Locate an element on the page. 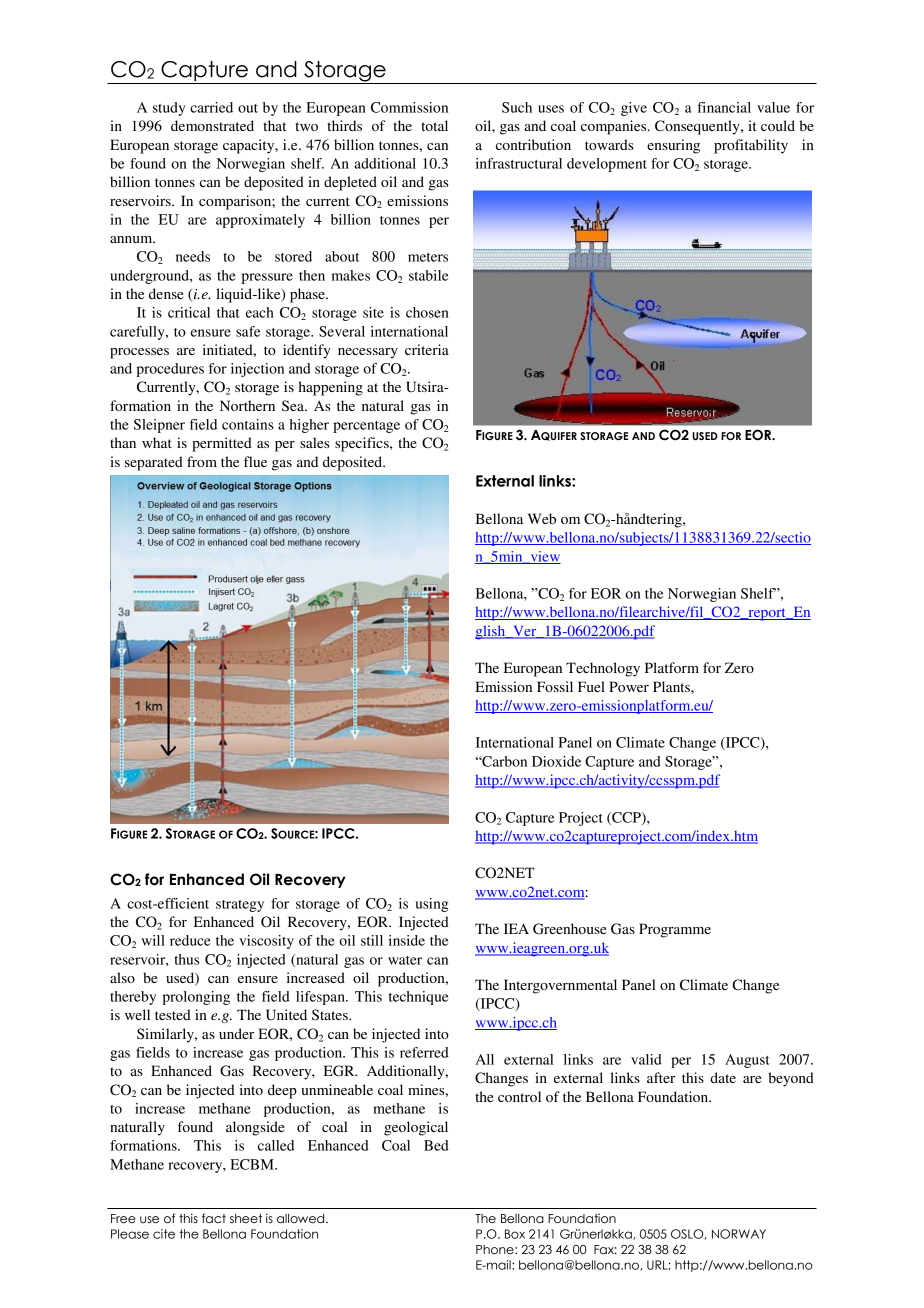 Image resolution: width=924 pixels, height=1308 pixels. prolonging is located at coordinates (196, 998).
